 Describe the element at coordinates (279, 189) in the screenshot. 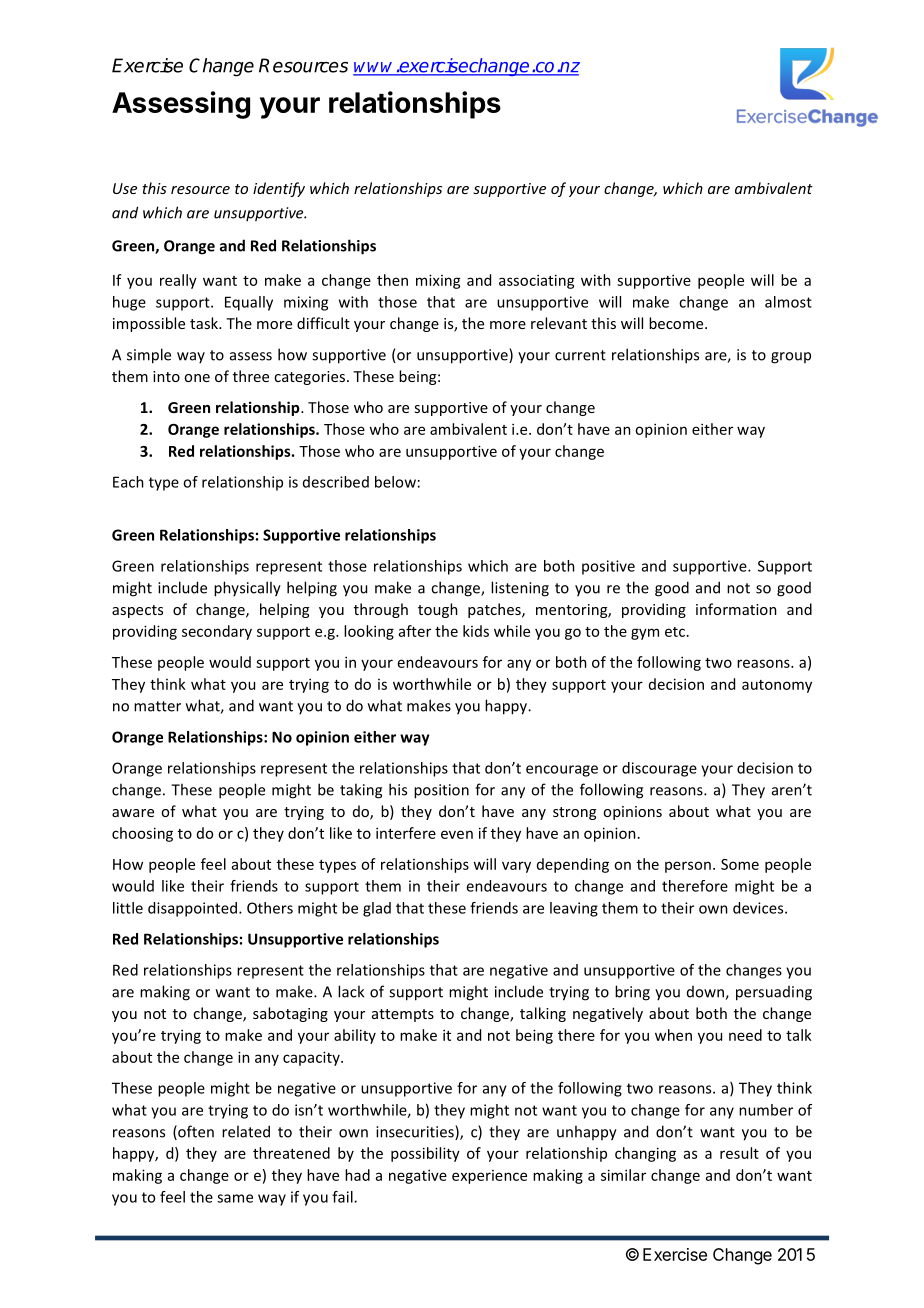

I see `identify` at that location.
